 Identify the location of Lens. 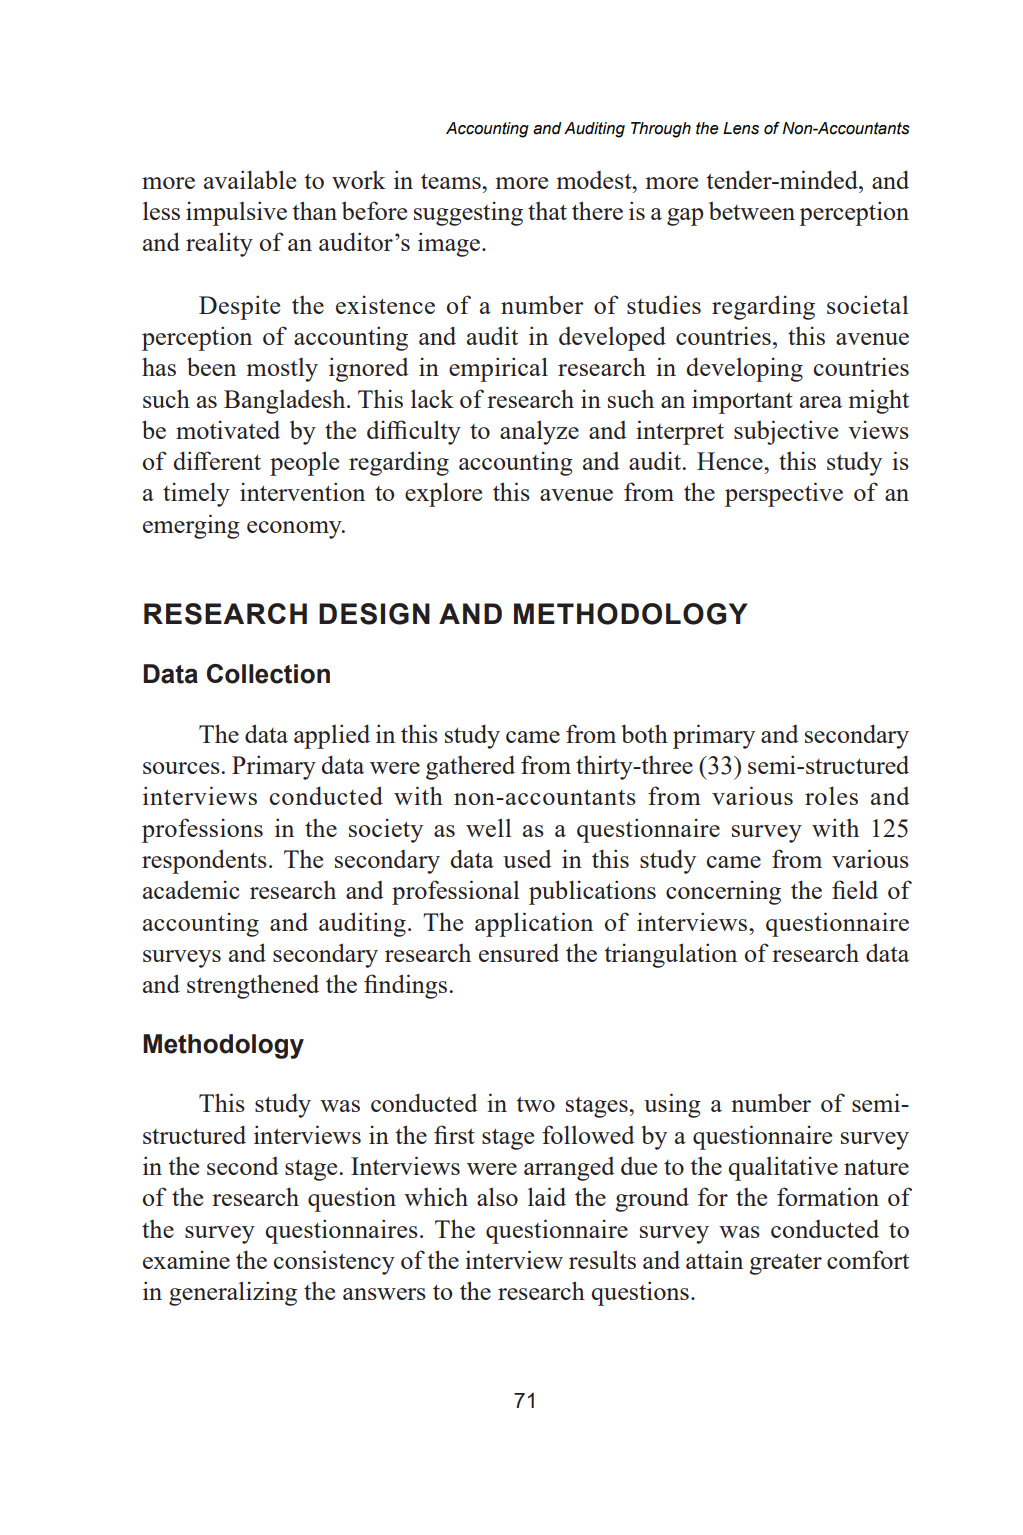
(741, 128).
